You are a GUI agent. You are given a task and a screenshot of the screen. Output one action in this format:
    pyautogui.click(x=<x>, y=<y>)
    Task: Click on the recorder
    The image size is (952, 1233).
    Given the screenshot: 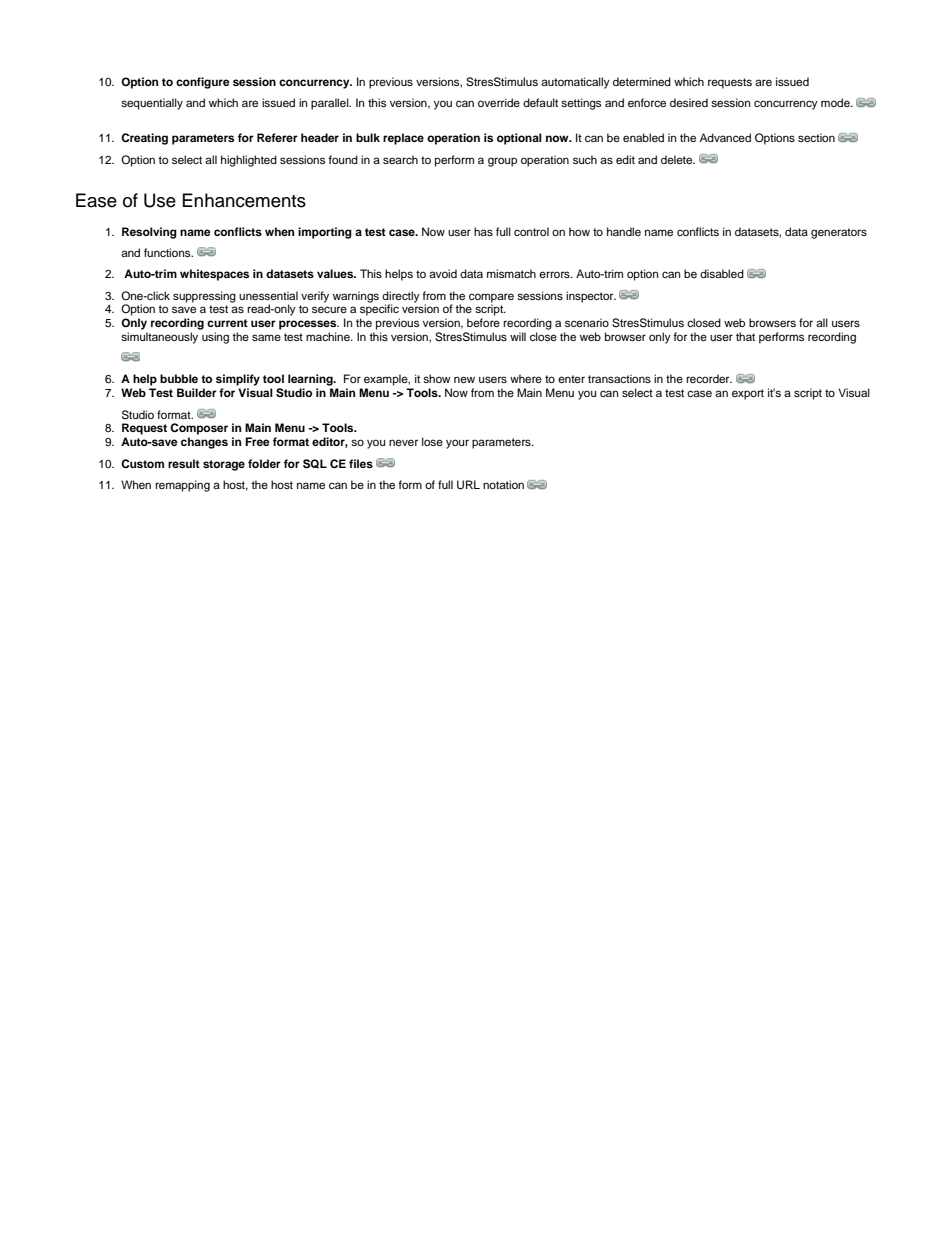 What is the action you would take?
    pyautogui.click(x=709, y=378)
